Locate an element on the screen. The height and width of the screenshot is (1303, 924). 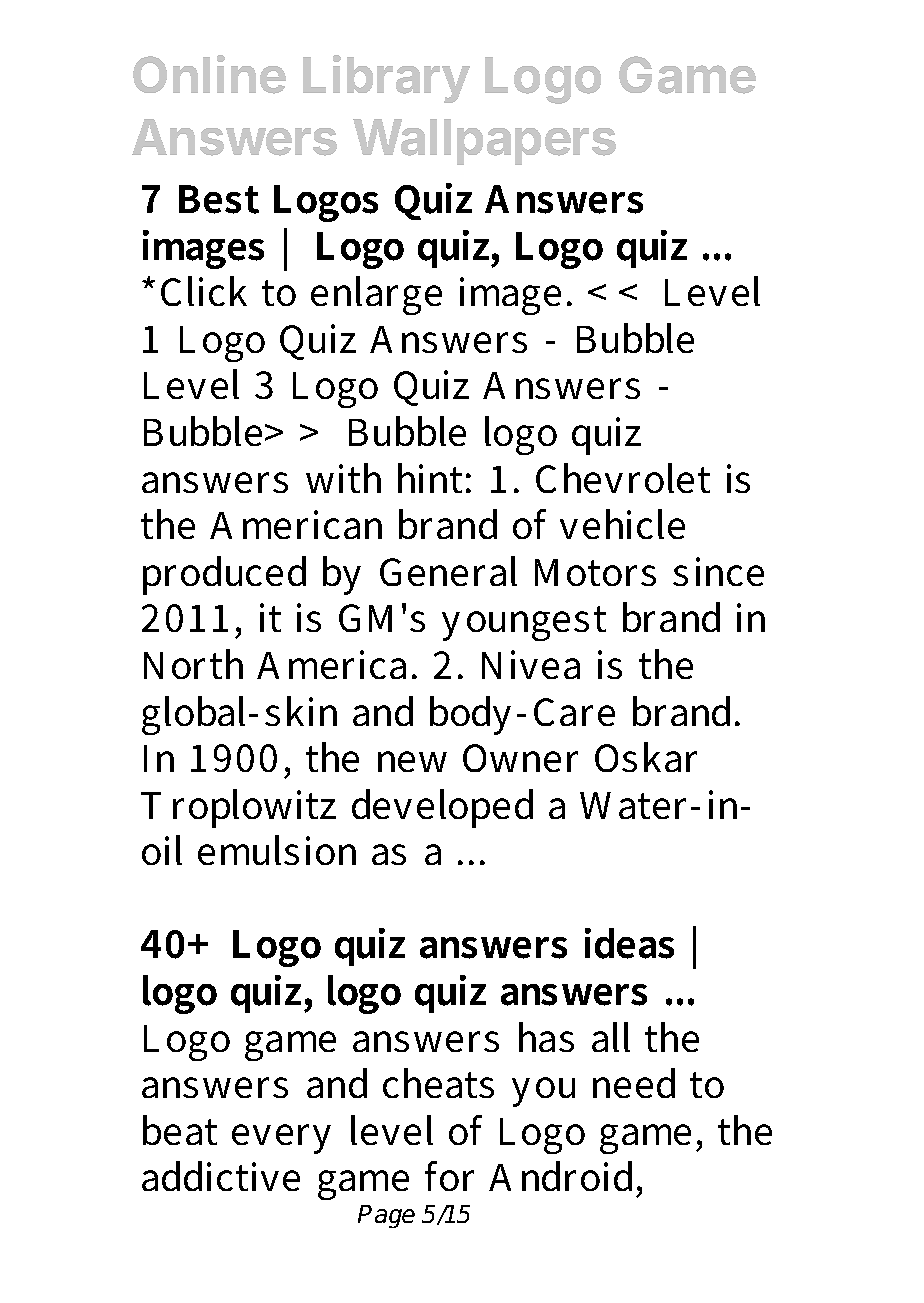
Wallpapers is located at coordinates (484, 142).
